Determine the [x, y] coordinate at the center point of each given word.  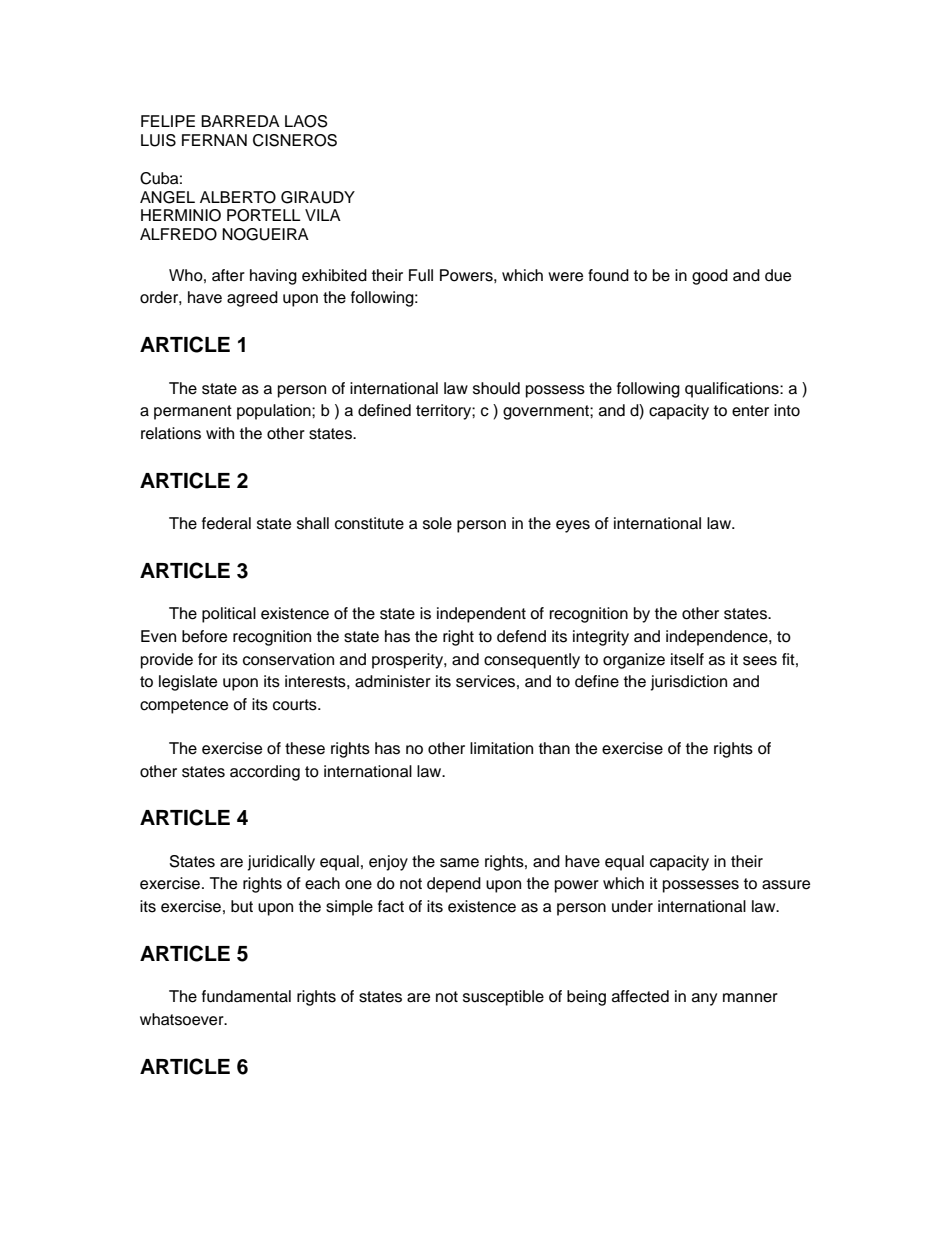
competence [184, 706]
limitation [501, 748]
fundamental [246, 996]
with [220, 433]
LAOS [306, 121]
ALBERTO [238, 197]
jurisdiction [688, 683]
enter [750, 411]
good [710, 277]
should [496, 388]
